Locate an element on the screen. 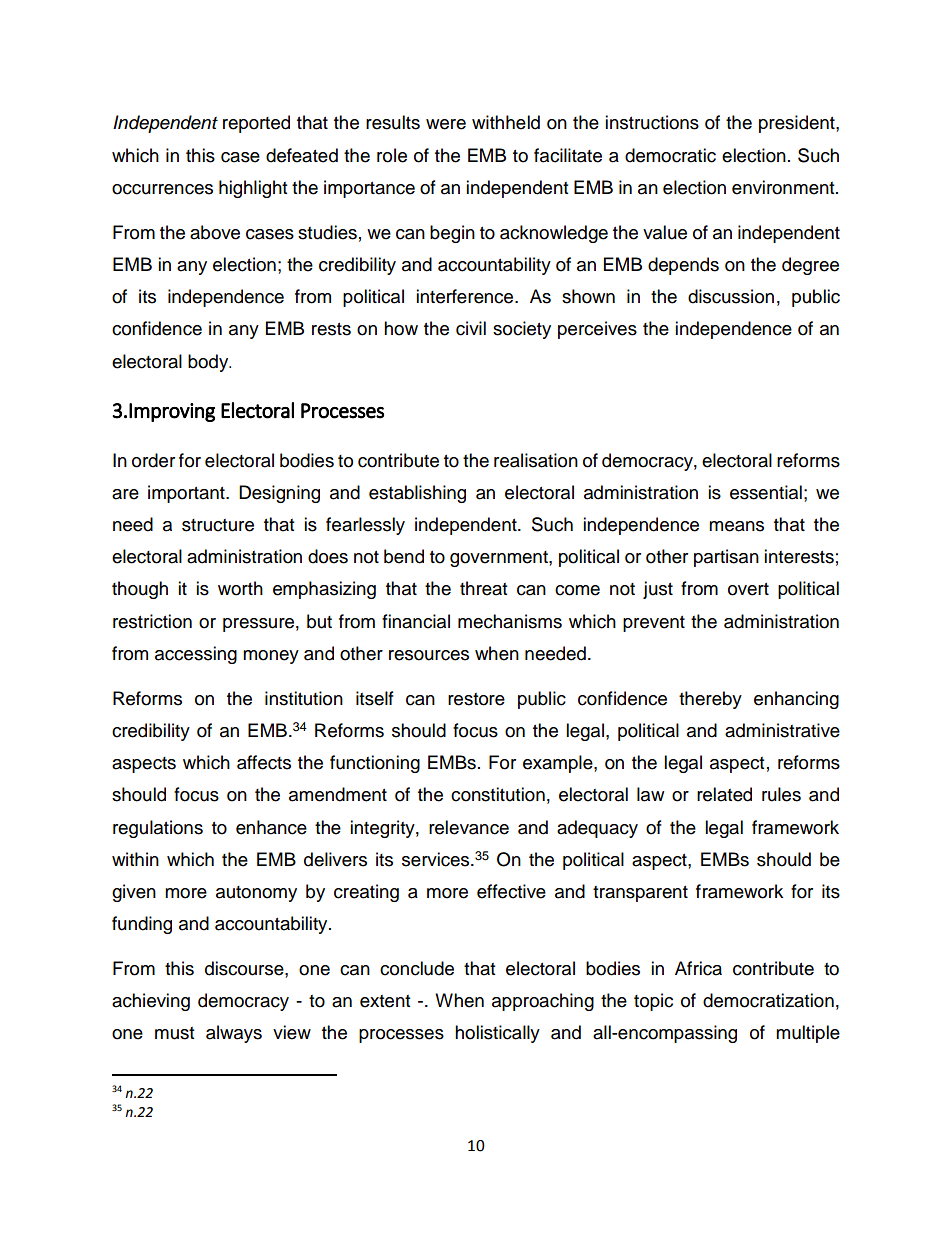  affects is located at coordinates (264, 762).
